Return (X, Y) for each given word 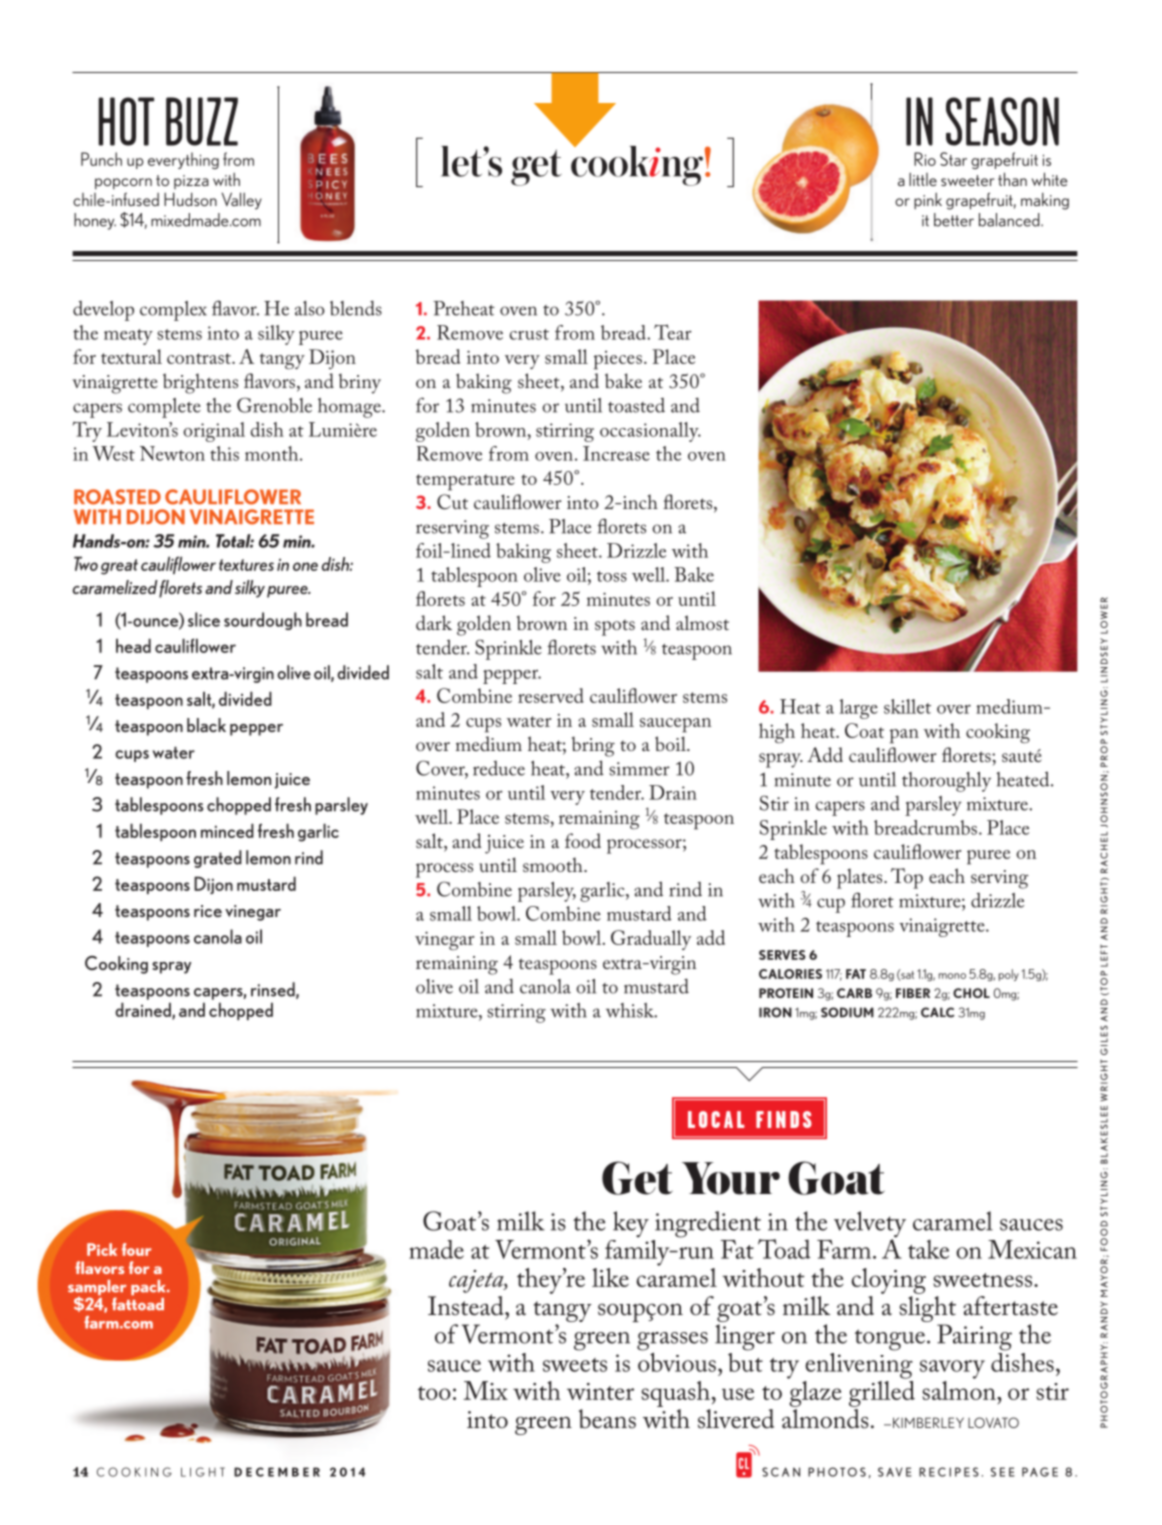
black (206, 725)
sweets (575, 1365)
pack (149, 1287)
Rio (925, 159)
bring (593, 747)
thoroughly (946, 782)
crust (529, 334)
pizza (191, 182)
